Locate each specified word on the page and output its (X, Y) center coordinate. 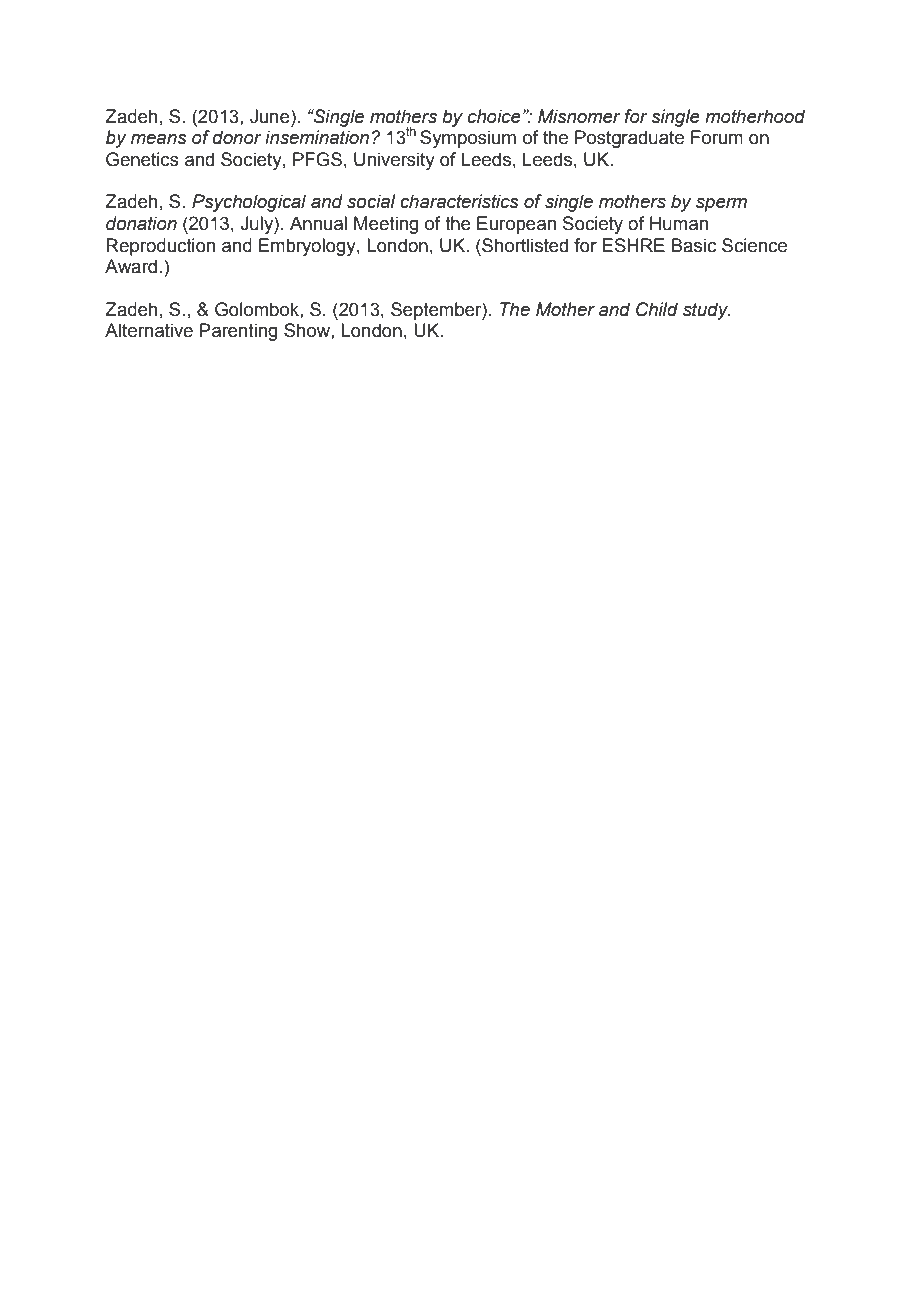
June (271, 116)
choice (494, 116)
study (707, 311)
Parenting (239, 332)
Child (657, 309)
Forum (717, 137)
